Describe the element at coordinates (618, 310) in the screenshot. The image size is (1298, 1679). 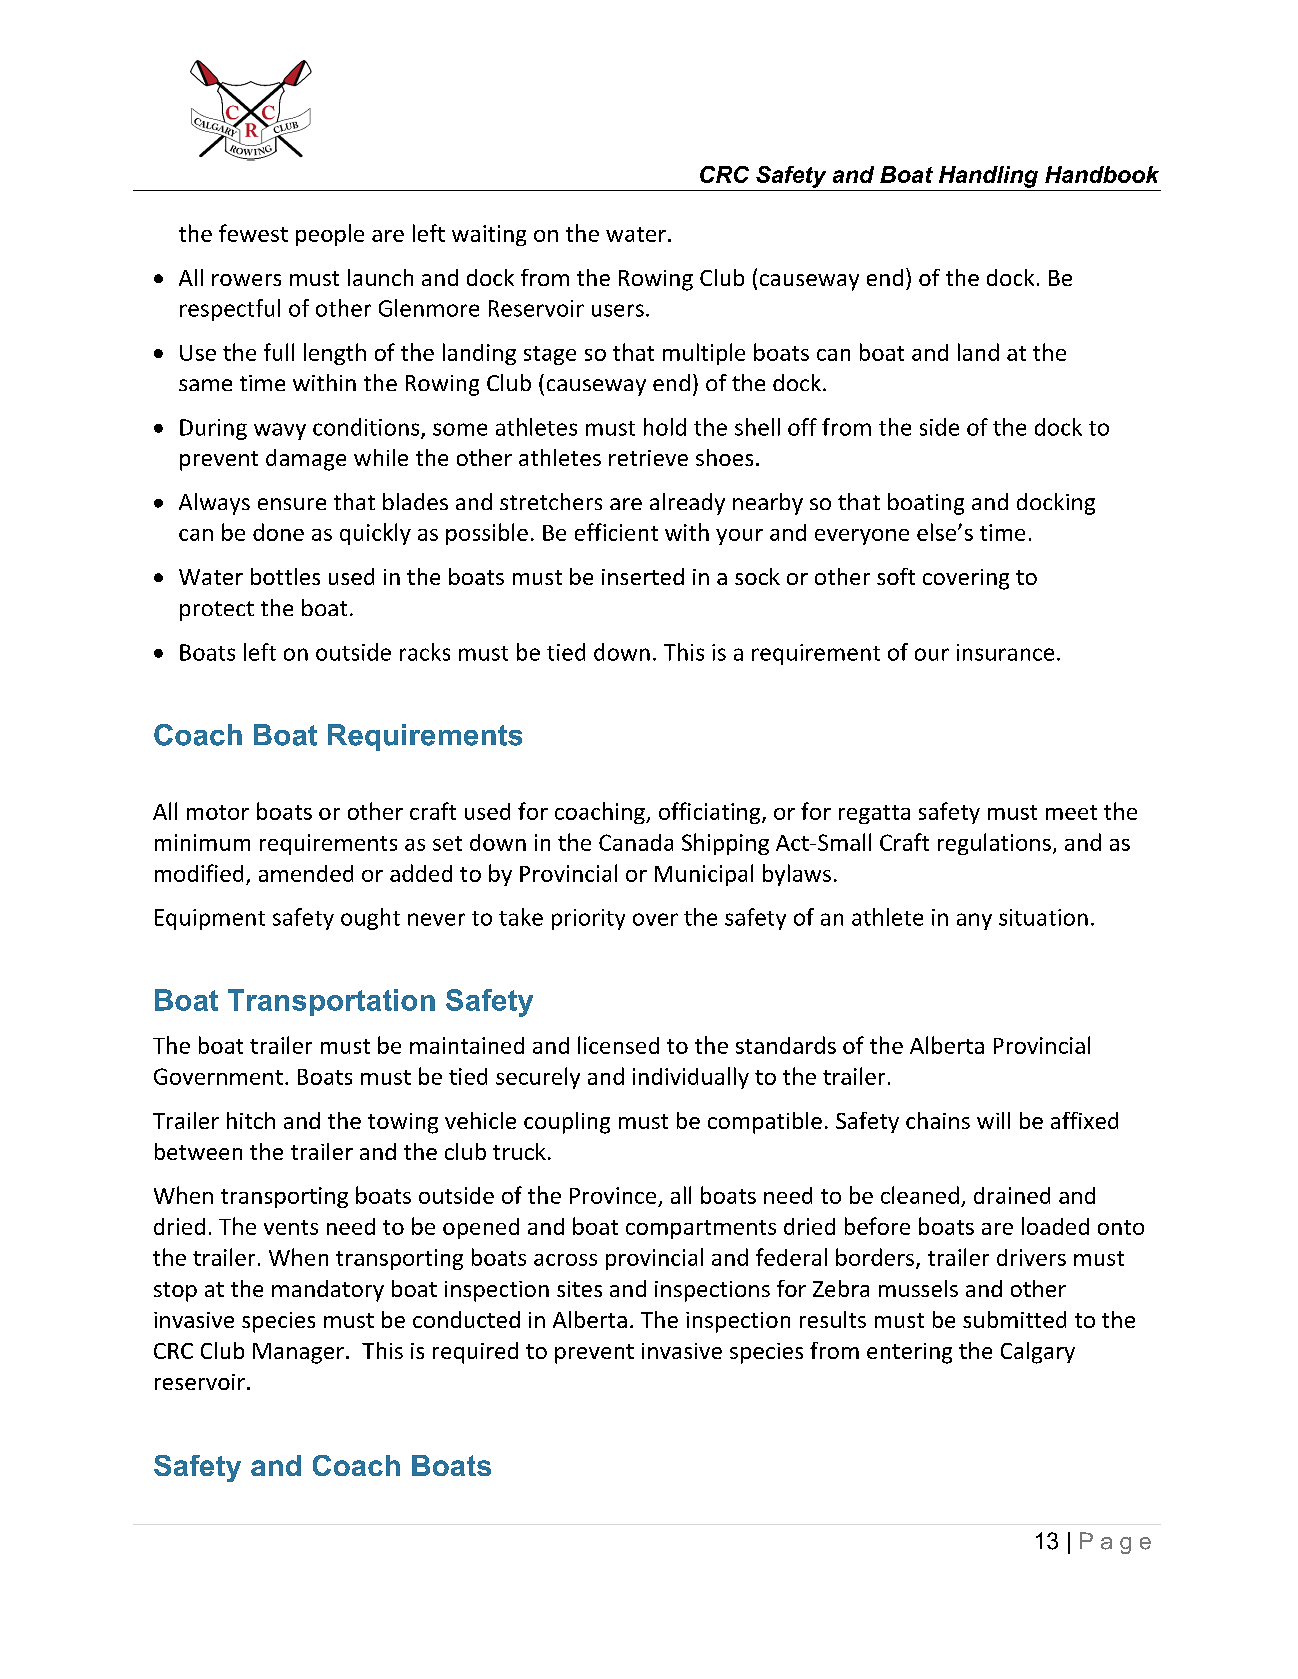
I see `users` at that location.
